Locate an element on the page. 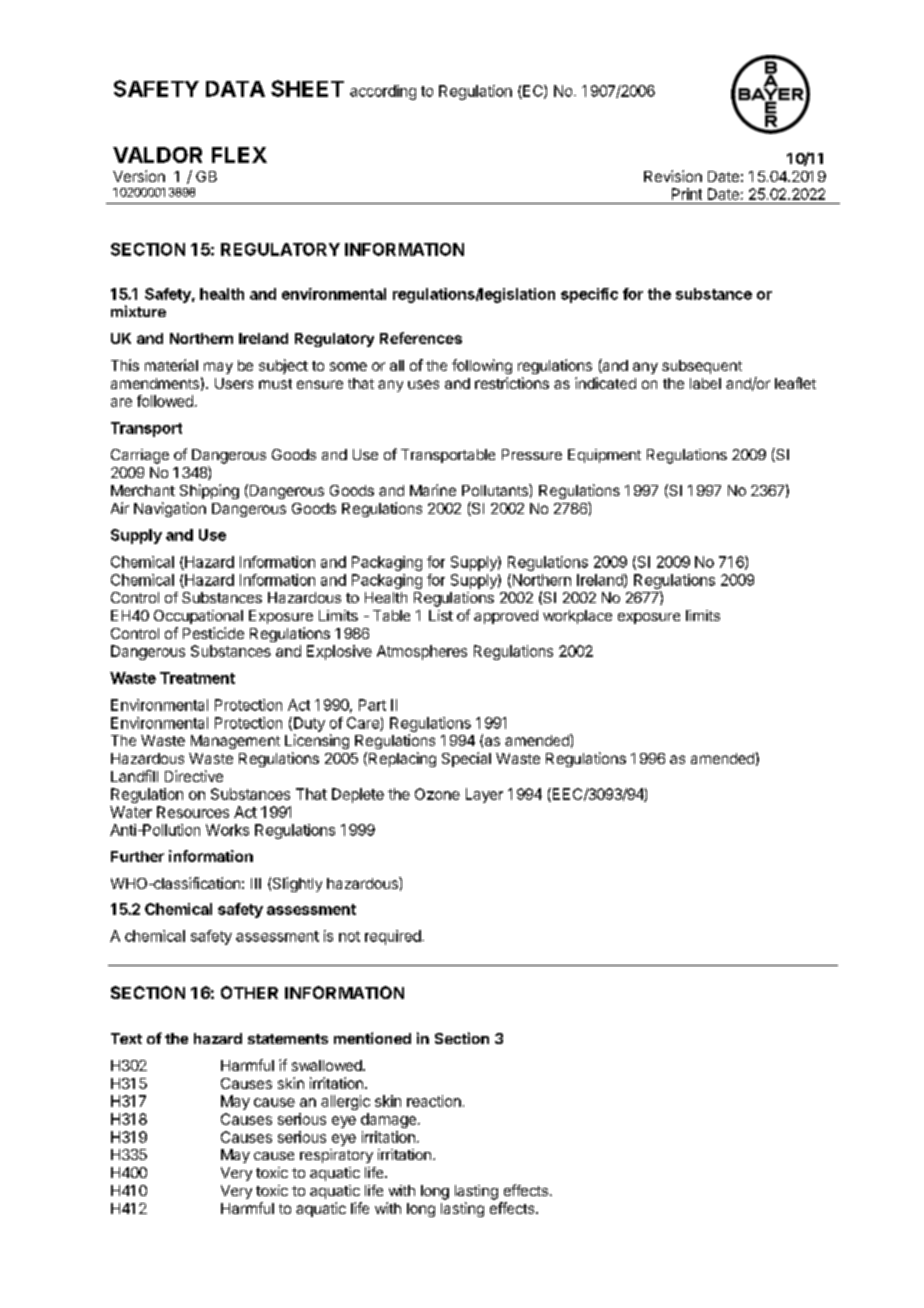 Image resolution: width=924 pixels, height=1308 pixels. Text is located at coordinates (126, 1038).
